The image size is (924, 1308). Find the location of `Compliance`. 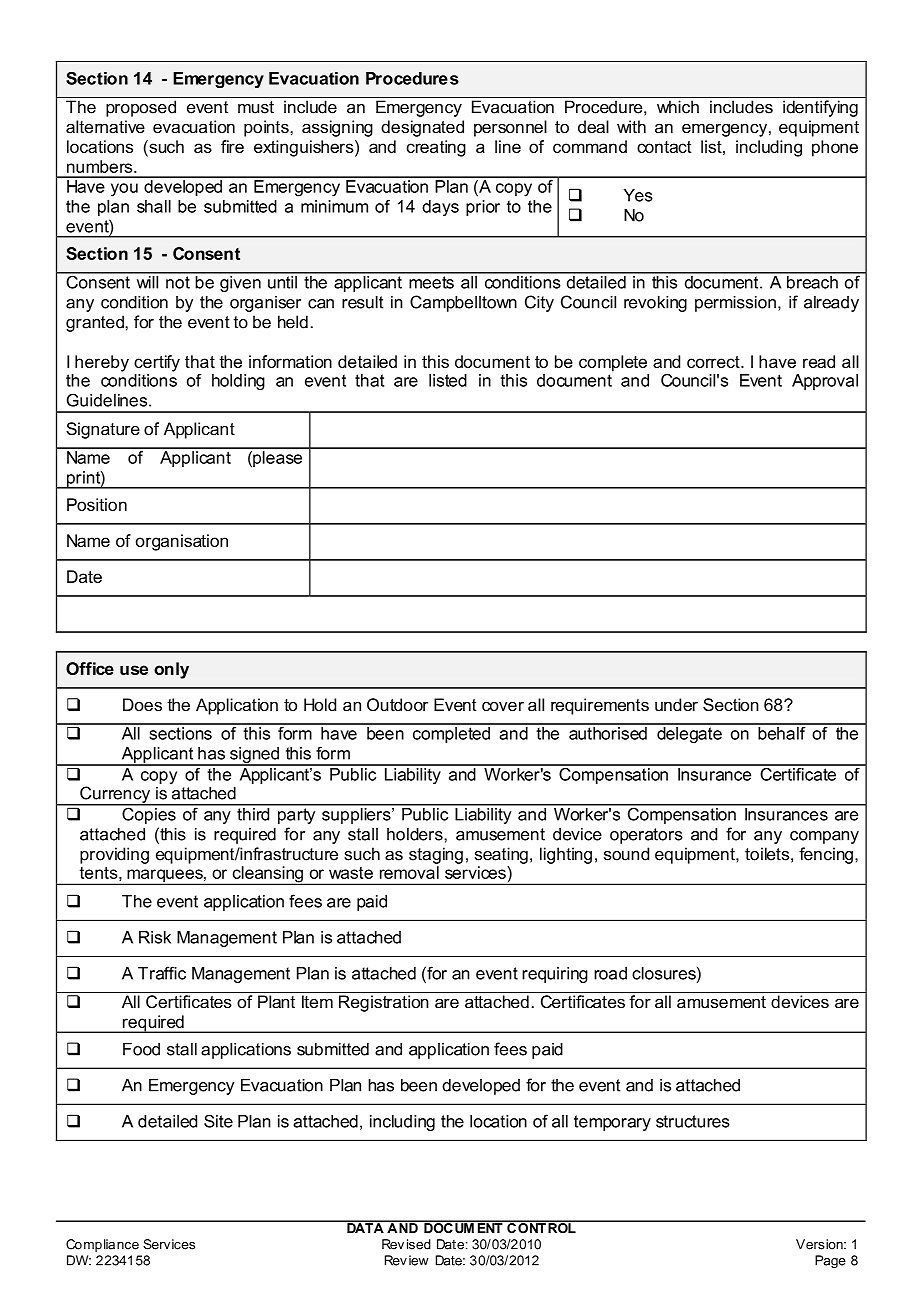

Compliance is located at coordinates (102, 1245).
